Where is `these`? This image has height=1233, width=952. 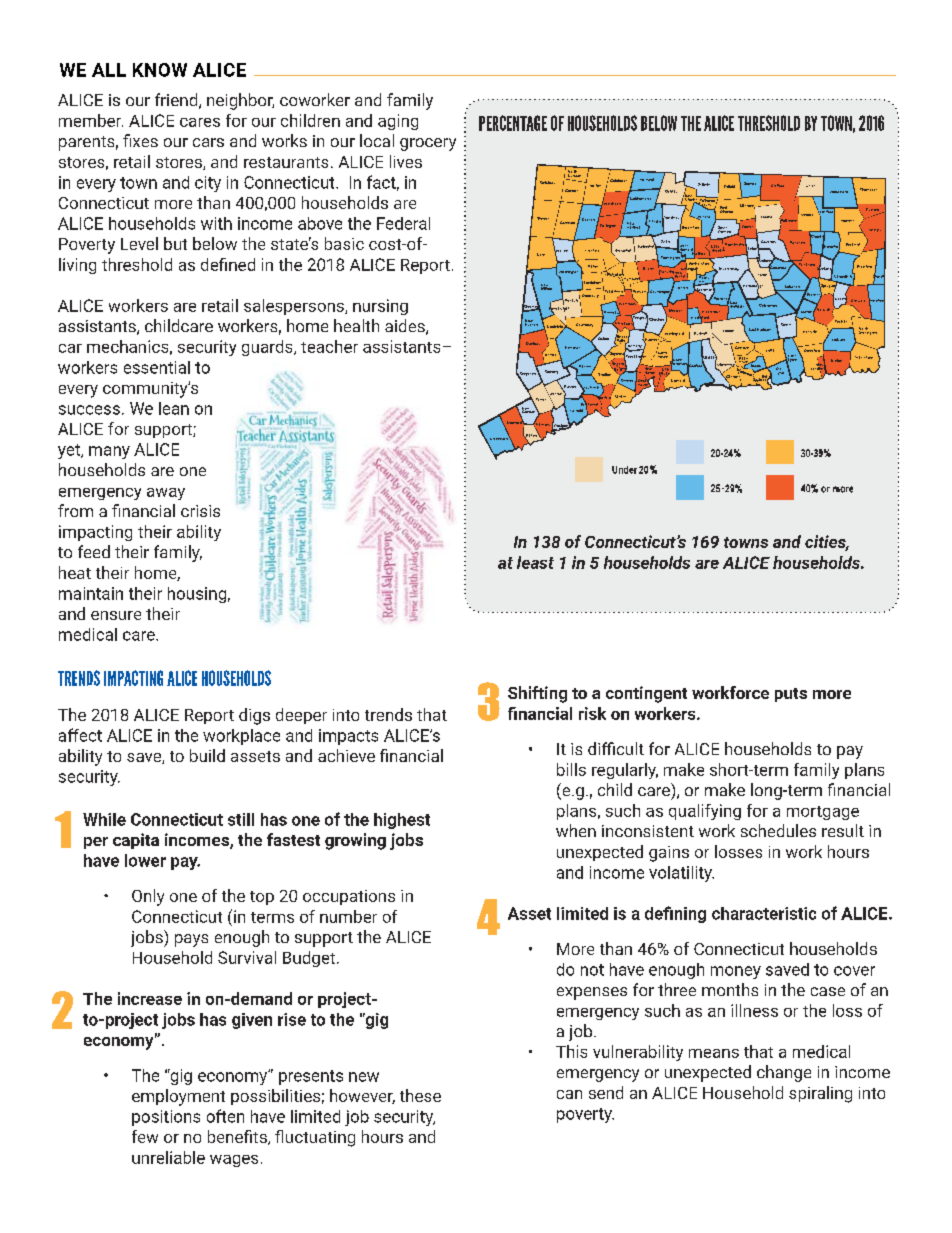 these is located at coordinates (420, 1095).
